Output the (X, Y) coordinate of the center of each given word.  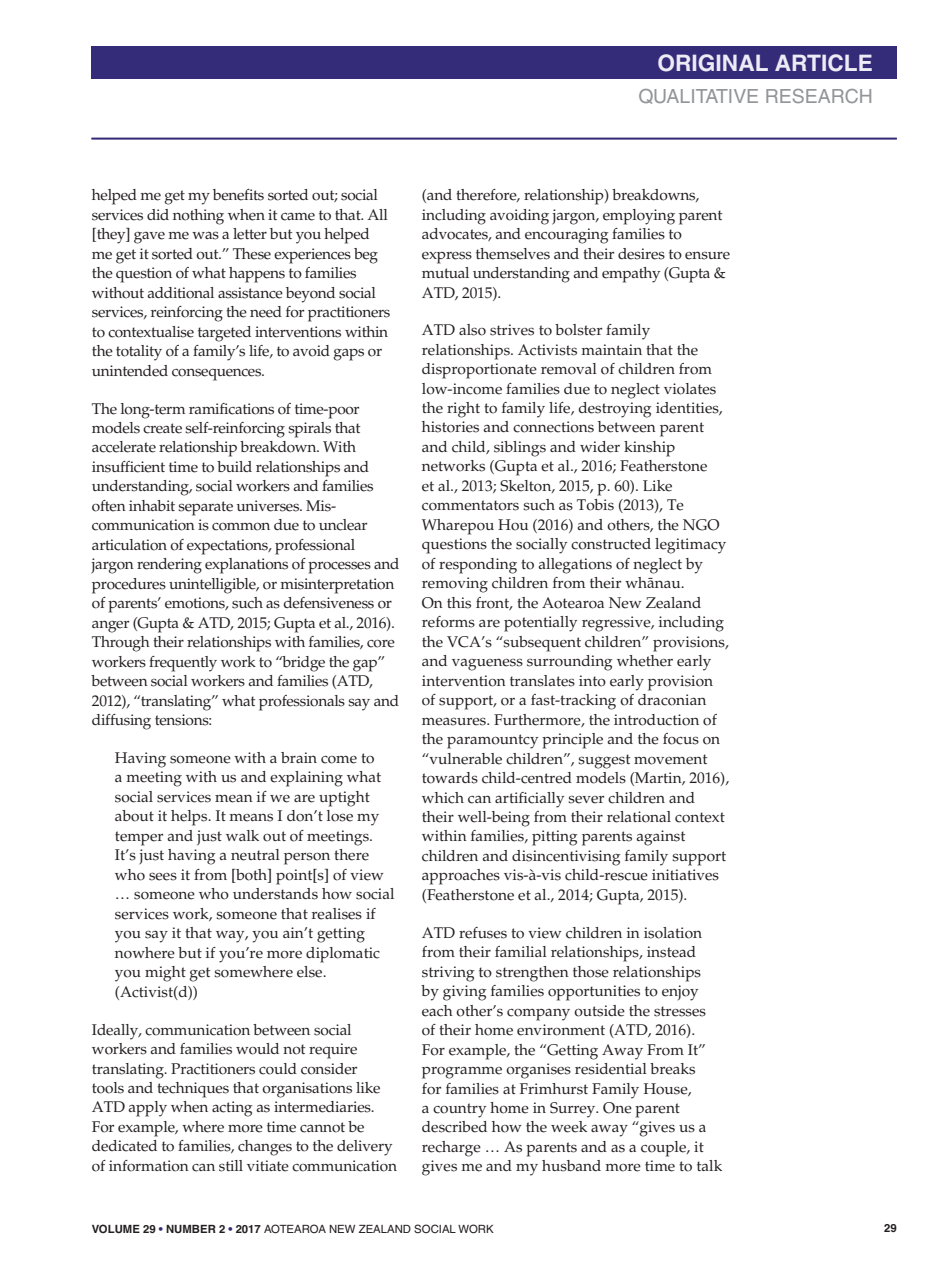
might (165, 974)
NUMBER (191, 1229)
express (447, 257)
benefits (238, 195)
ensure (707, 255)
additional (180, 293)
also (472, 330)
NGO (701, 525)
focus (681, 739)
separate (205, 508)
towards (450, 778)
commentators (470, 505)
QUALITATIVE (698, 96)
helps (190, 818)
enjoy (680, 993)
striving (448, 974)
